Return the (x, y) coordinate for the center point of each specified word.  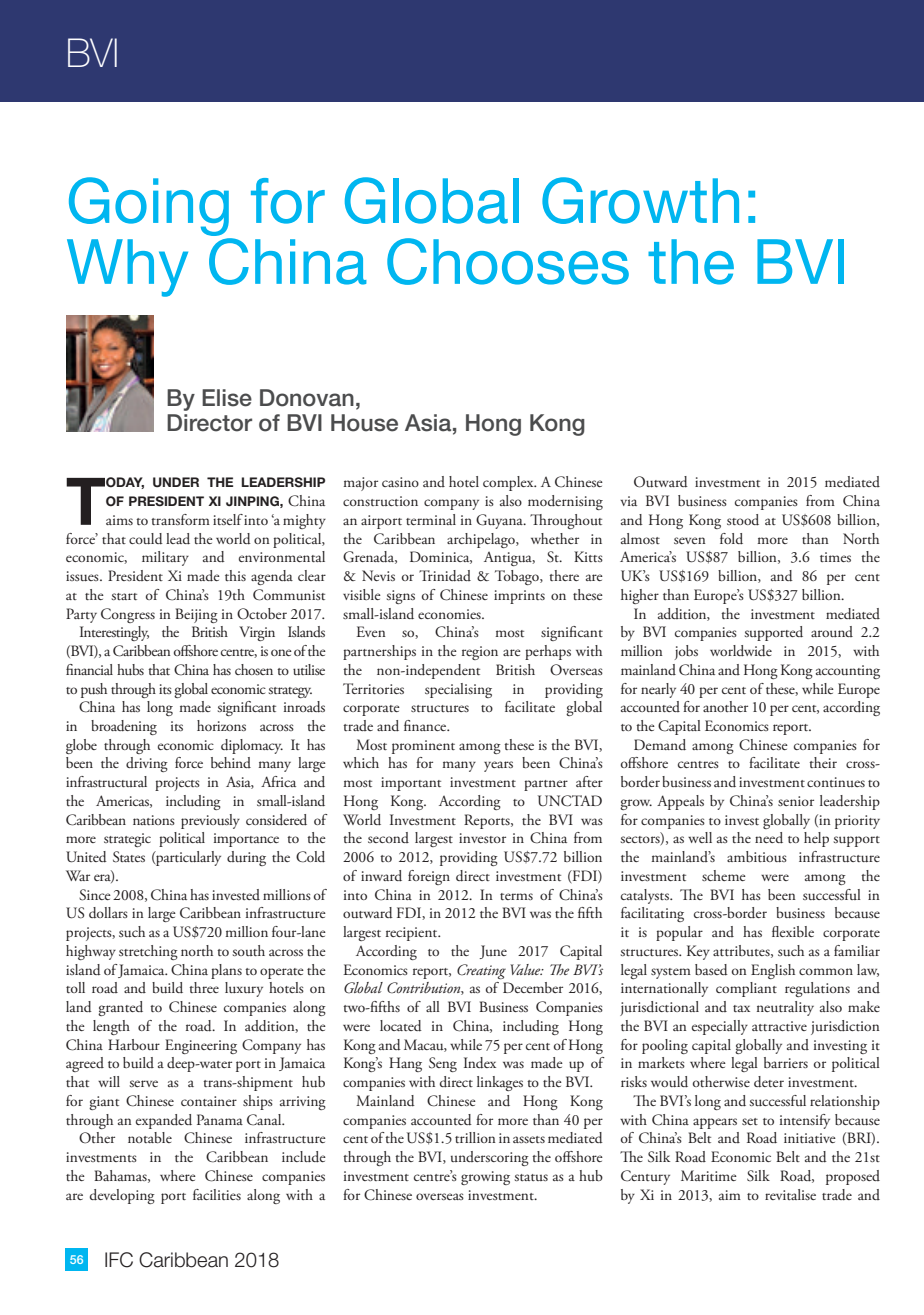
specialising (458, 690)
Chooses (508, 261)
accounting (848, 672)
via (628, 501)
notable (150, 1137)
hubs (130, 669)
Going (149, 206)
